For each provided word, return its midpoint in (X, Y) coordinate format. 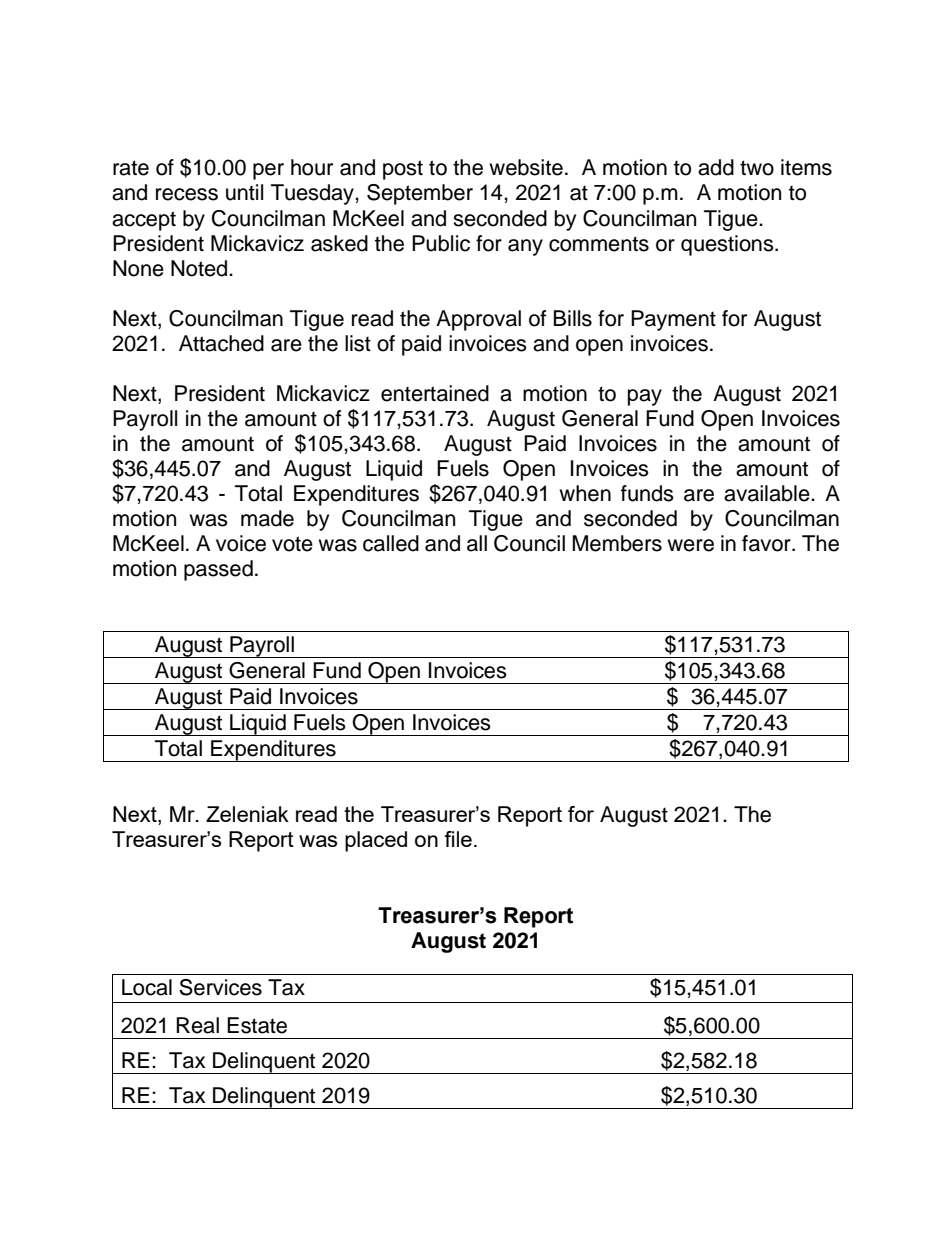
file (458, 839)
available (768, 493)
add (716, 167)
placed (376, 841)
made (267, 518)
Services (220, 987)
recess (187, 194)
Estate (257, 1025)
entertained (435, 393)
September (420, 194)
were (690, 545)
